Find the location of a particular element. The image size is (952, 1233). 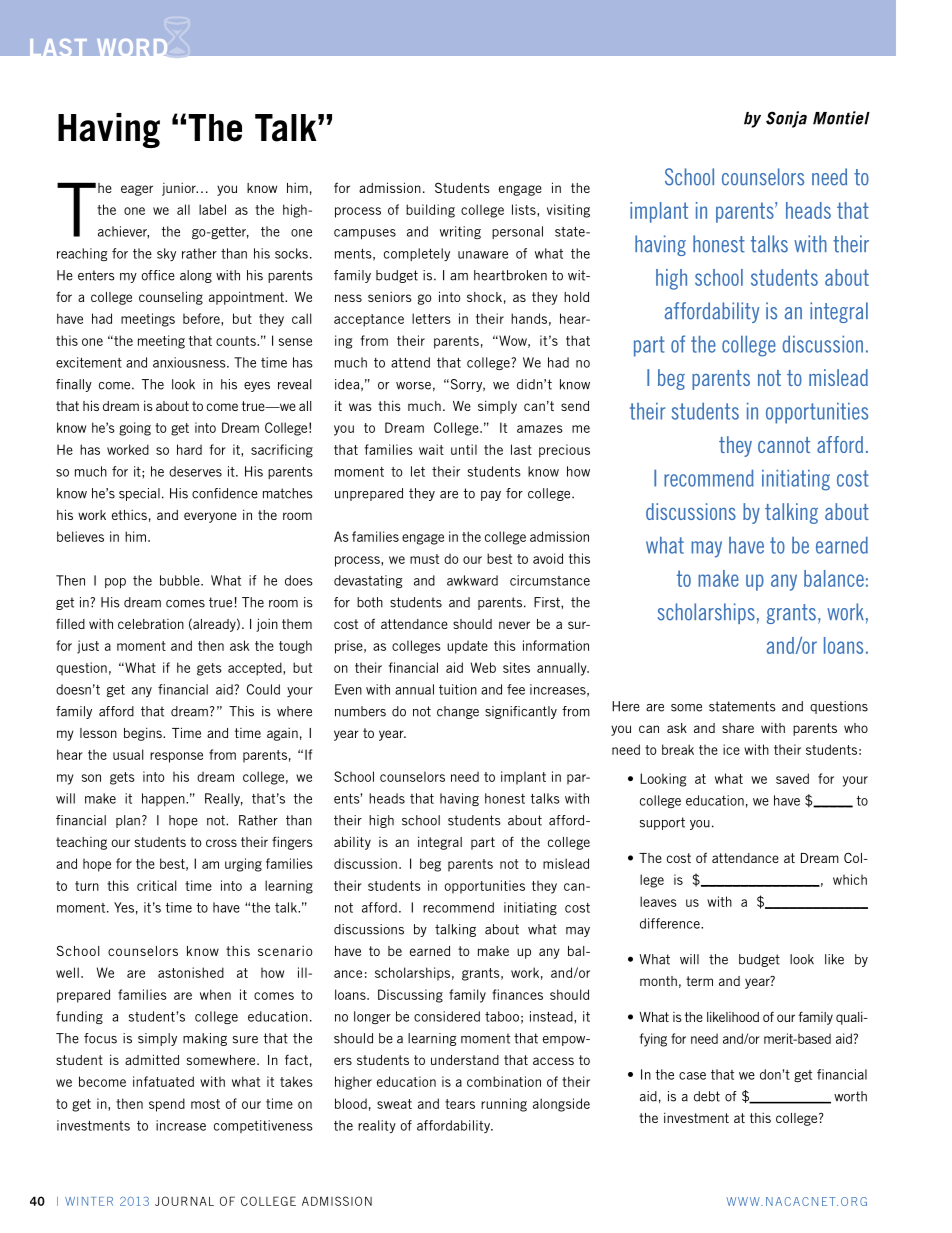

tears is located at coordinates (460, 1104).
